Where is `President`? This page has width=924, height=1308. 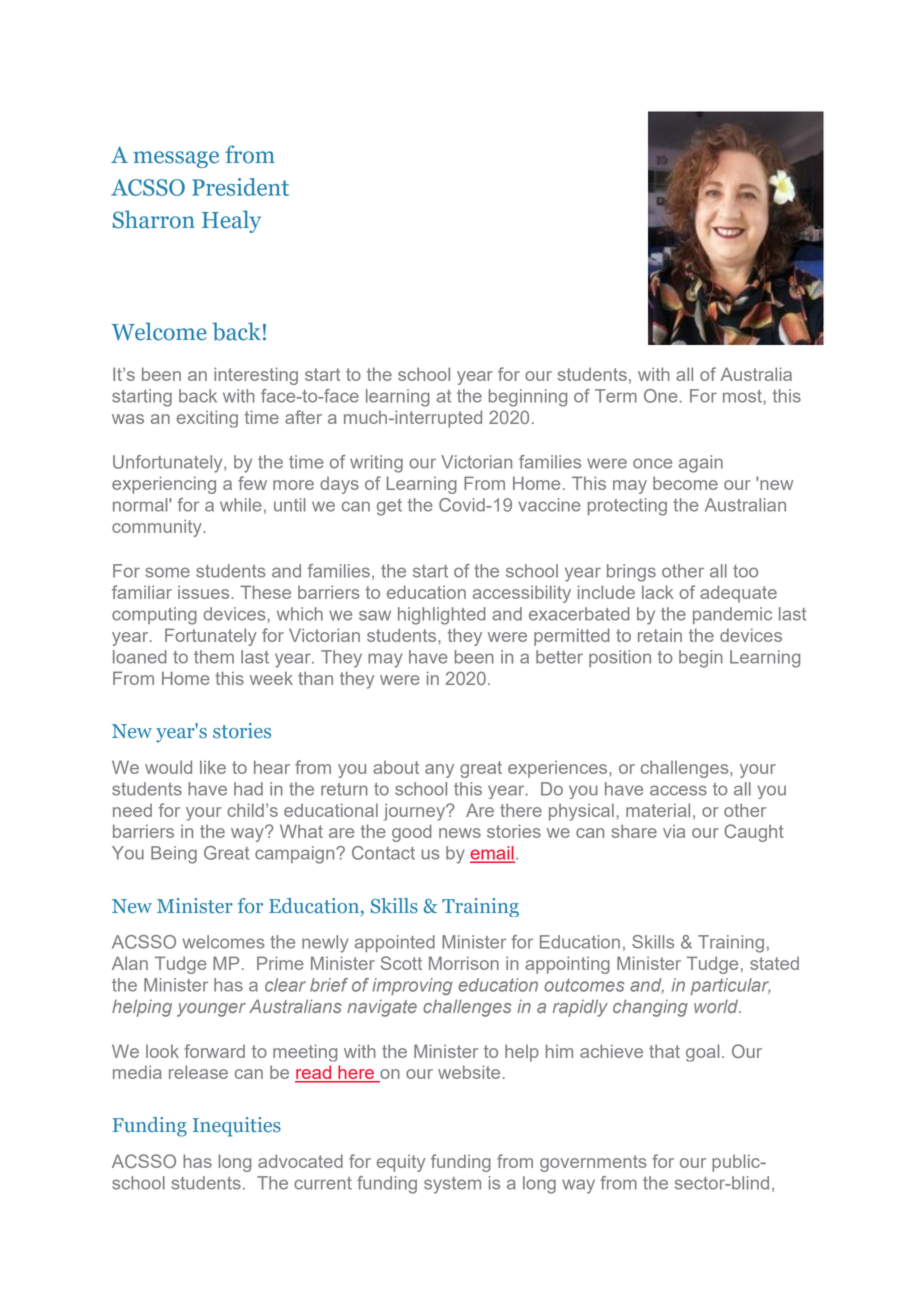 President is located at coordinates (240, 187).
